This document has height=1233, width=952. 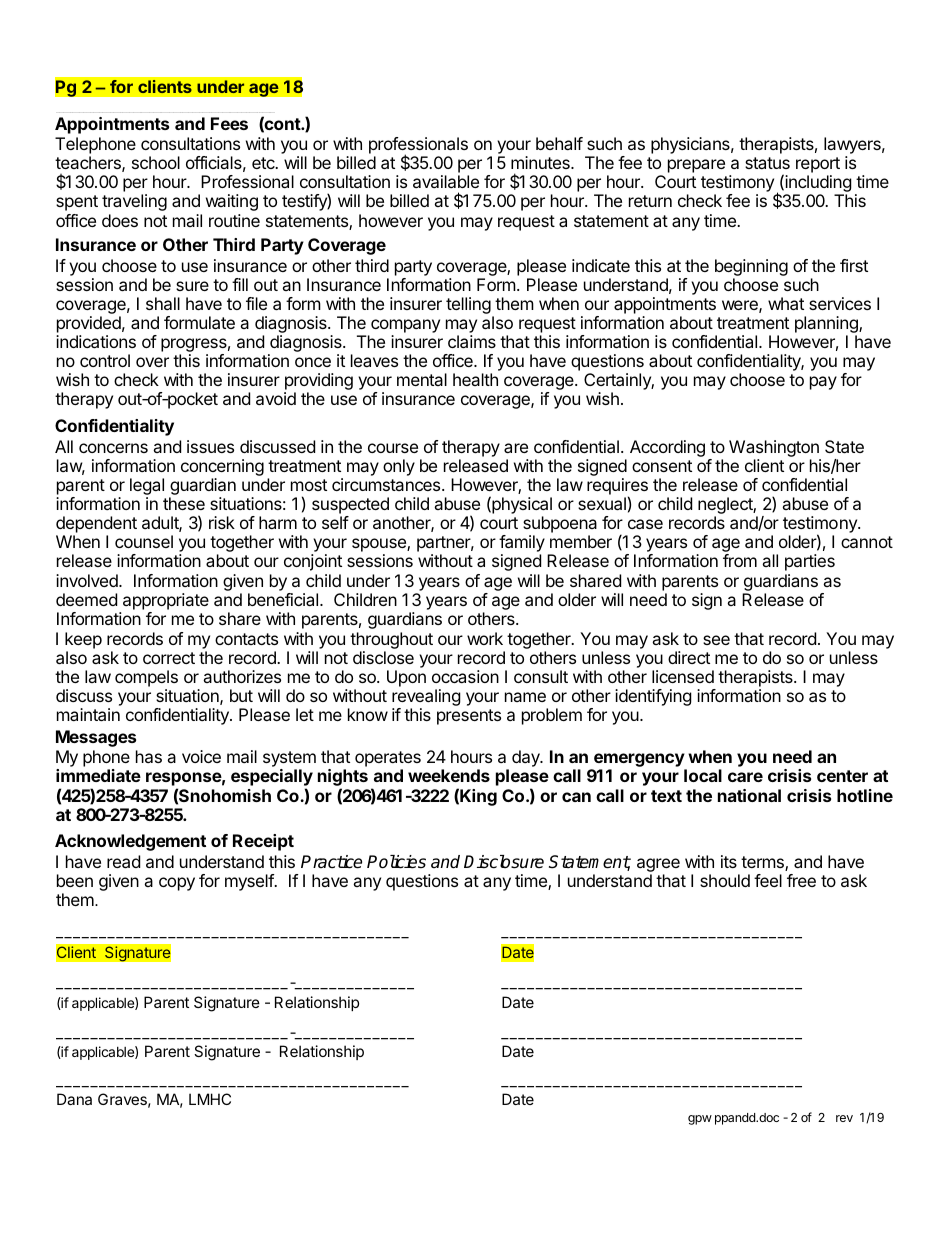 I want to click on LMHC, so click(x=210, y=1099).
